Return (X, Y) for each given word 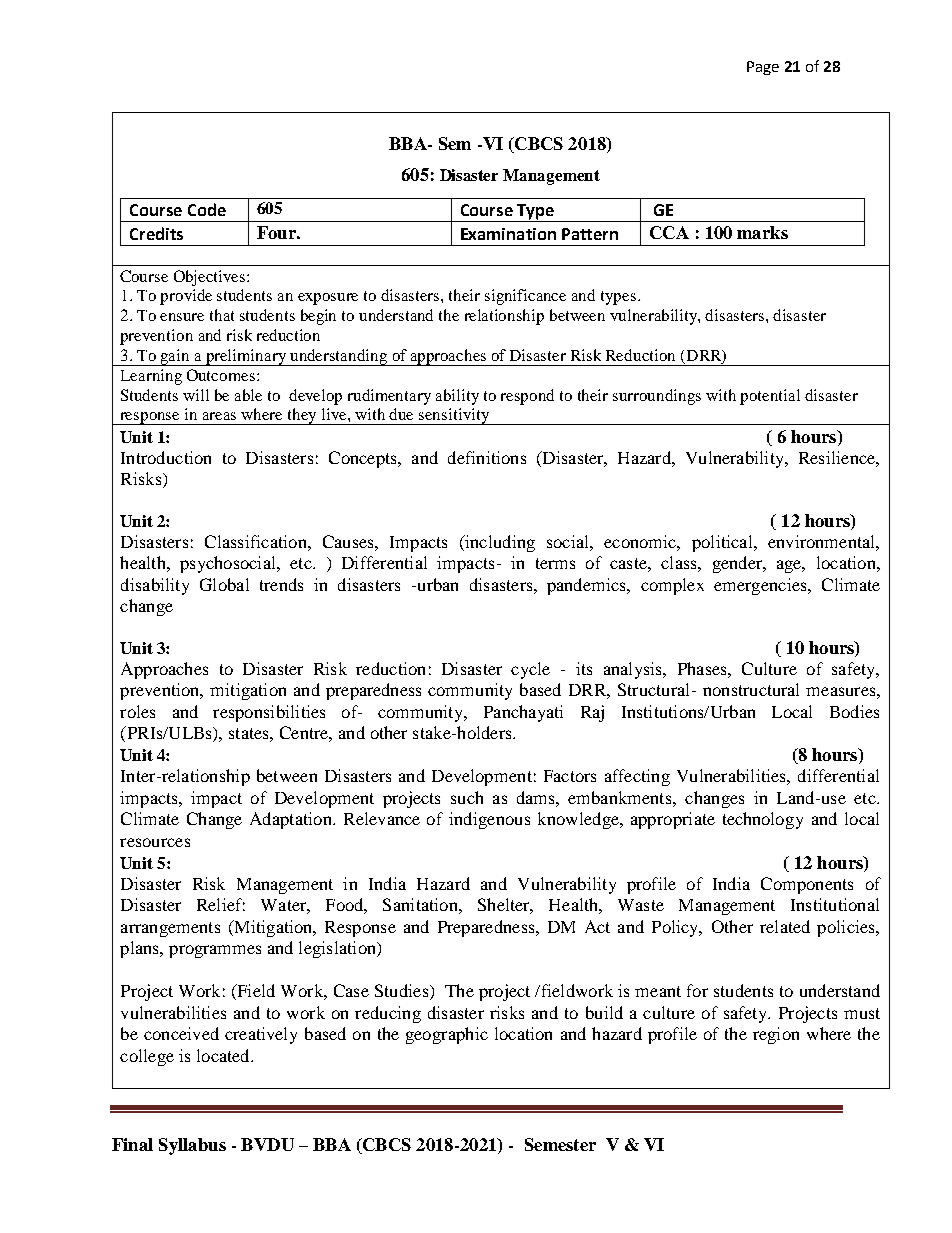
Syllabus (192, 1146)
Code (207, 209)
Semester (560, 1144)
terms (555, 563)
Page (763, 68)
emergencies (761, 586)
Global (224, 584)
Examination (508, 234)
